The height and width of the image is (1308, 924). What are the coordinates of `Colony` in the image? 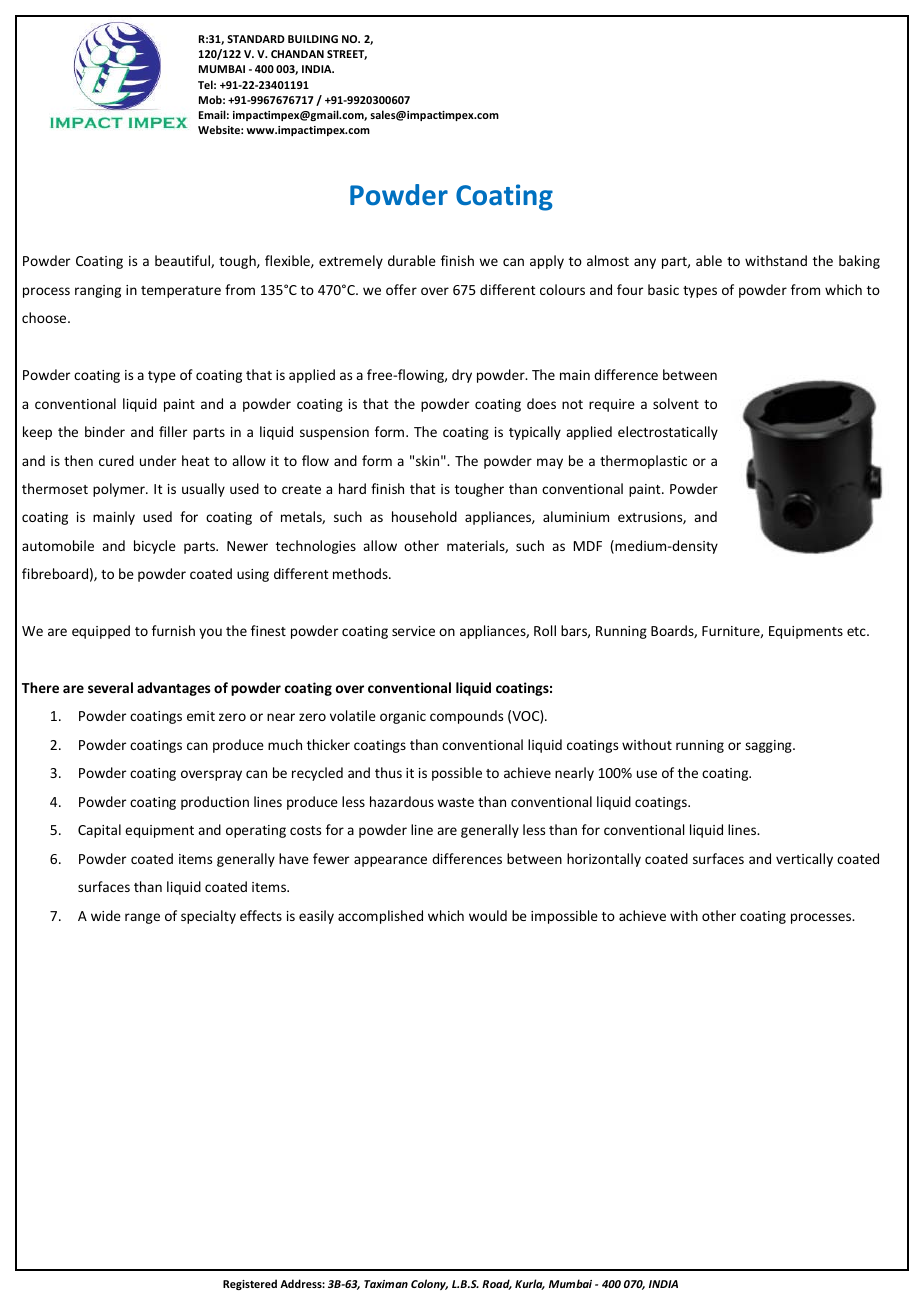 It's located at (429, 1284).
